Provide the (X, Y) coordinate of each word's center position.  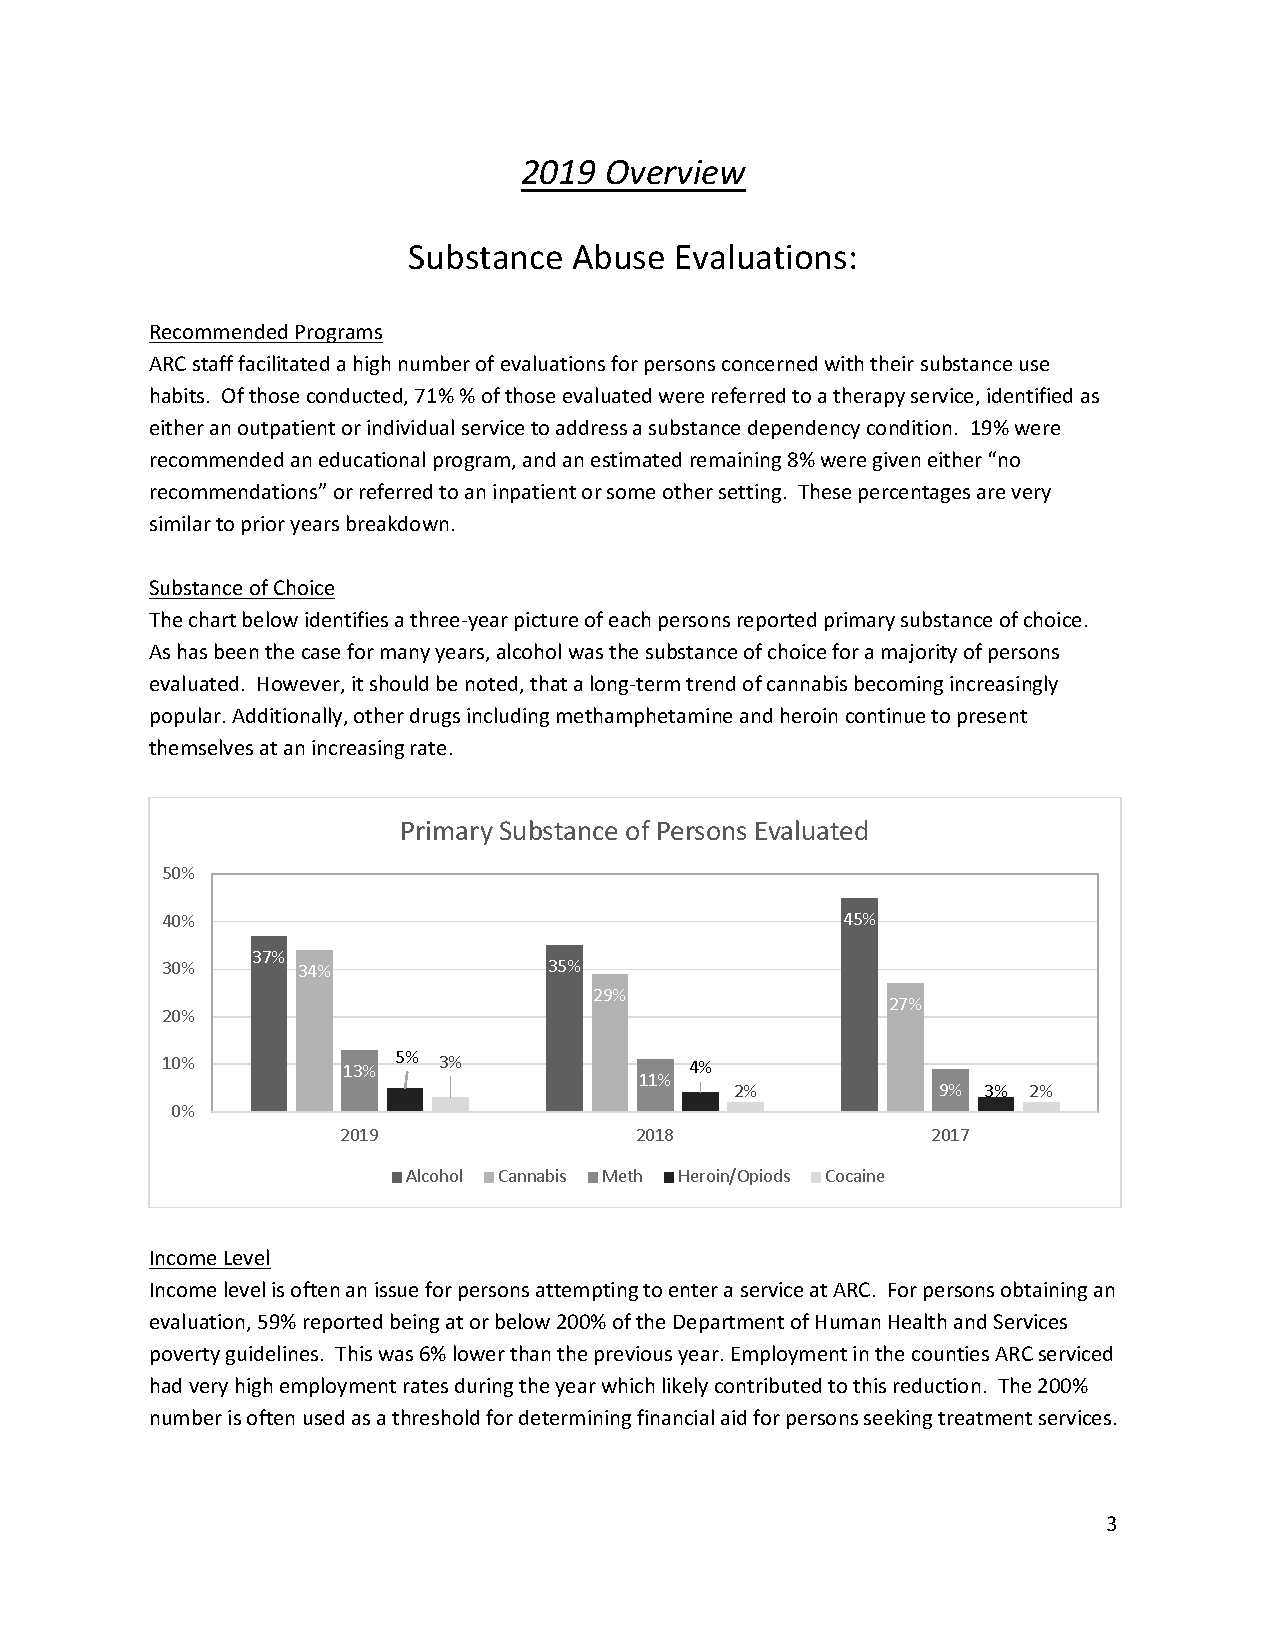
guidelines (272, 1355)
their (892, 363)
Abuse (618, 256)
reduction (937, 1385)
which (628, 1385)
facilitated (283, 363)
